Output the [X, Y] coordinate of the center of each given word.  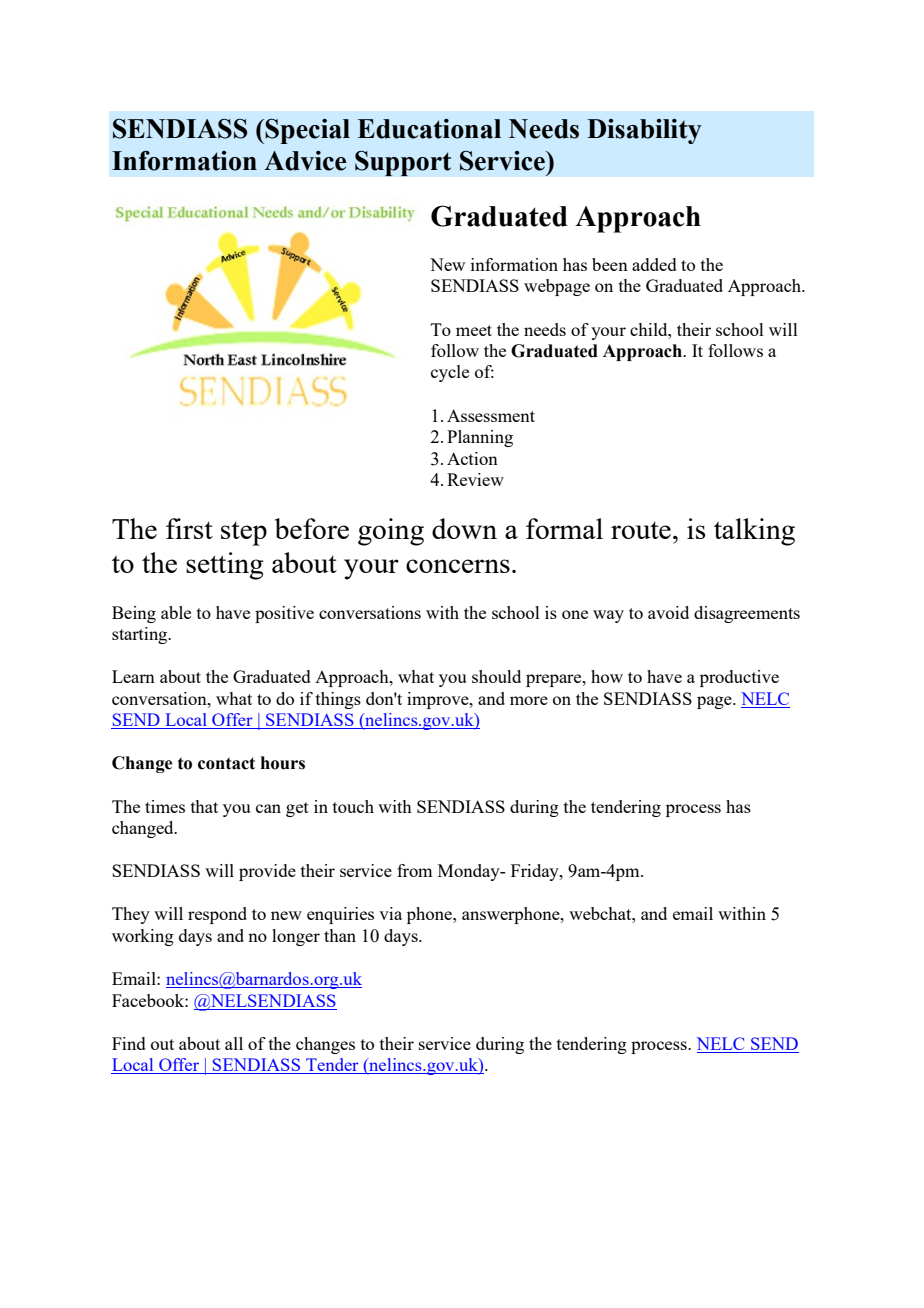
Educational [429, 129]
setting [225, 566]
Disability [644, 131]
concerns [458, 566]
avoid [668, 612]
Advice [305, 161]
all [234, 1043]
